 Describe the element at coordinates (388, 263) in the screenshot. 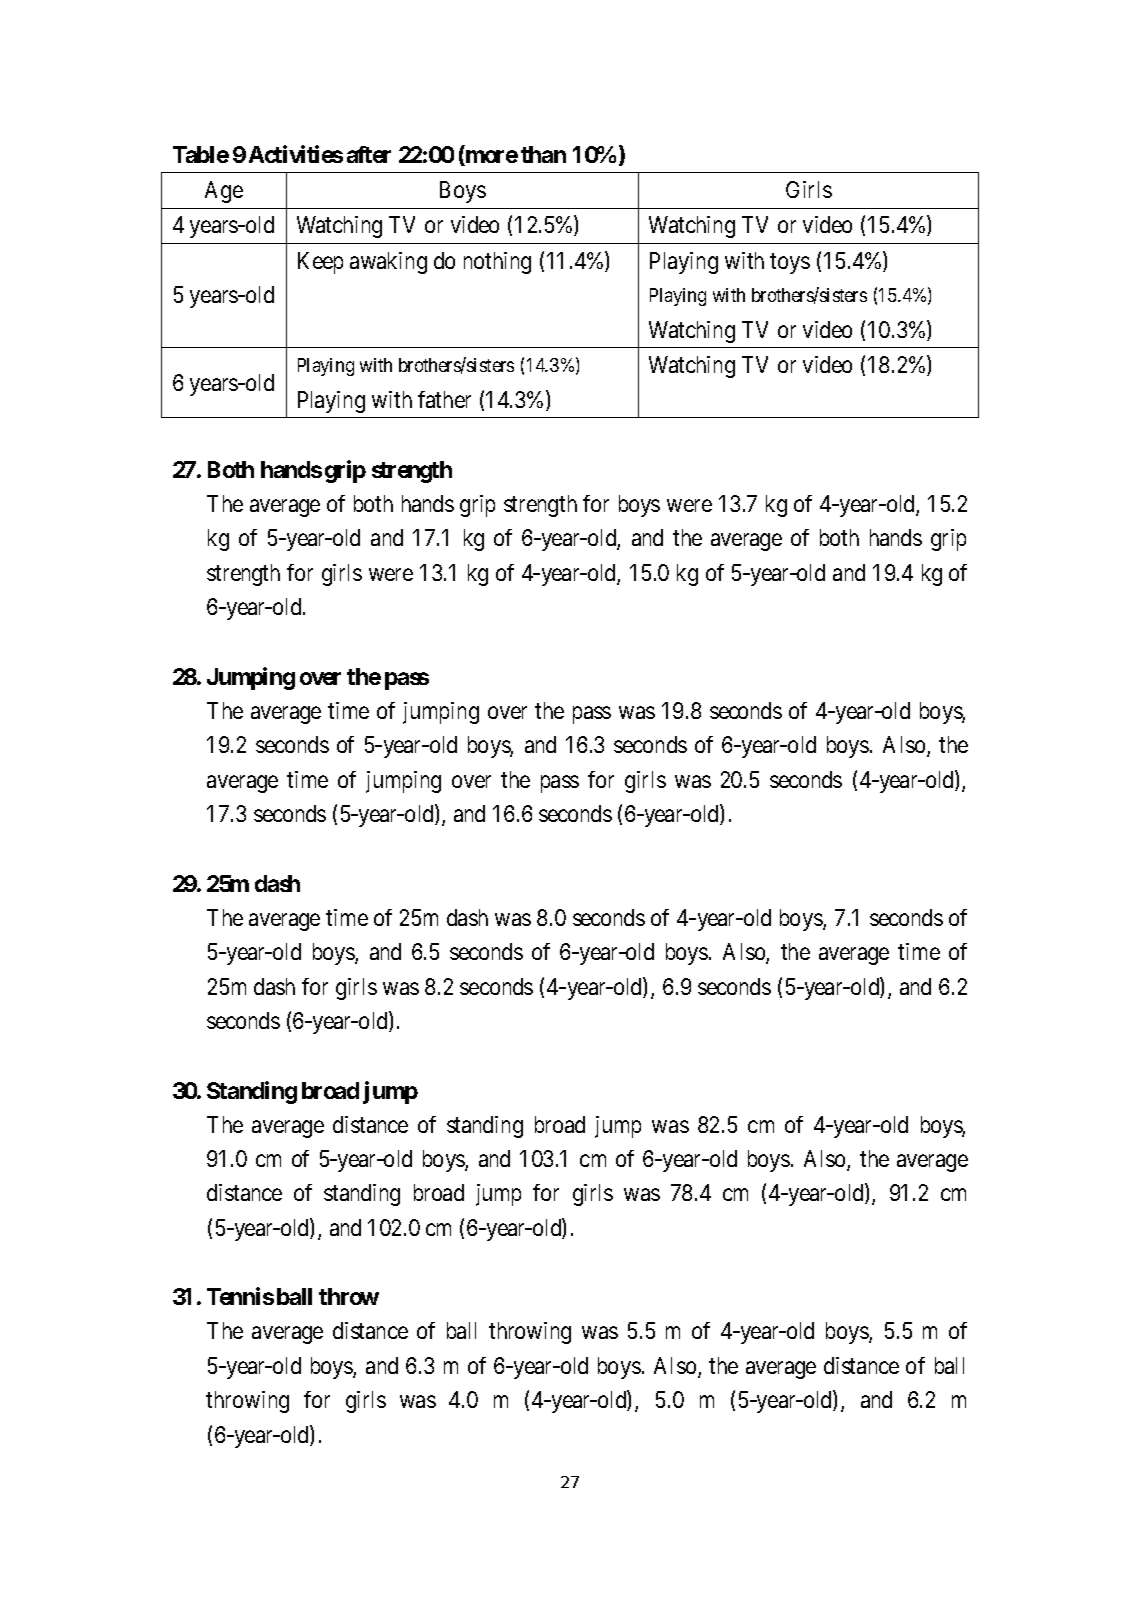

I see `awaking` at that location.
